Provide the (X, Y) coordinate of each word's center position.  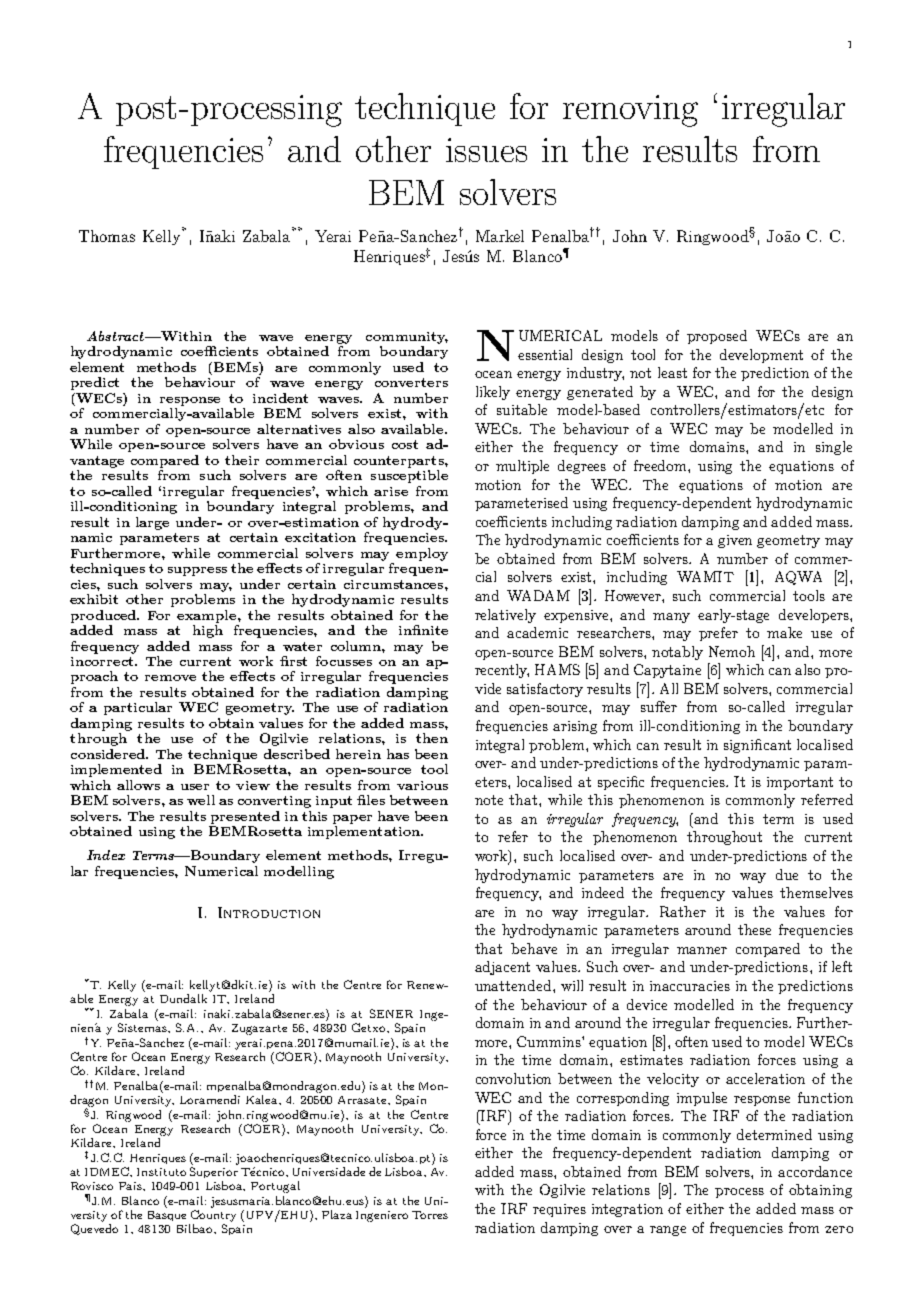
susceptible (409, 476)
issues (486, 150)
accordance (815, 1171)
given (735, 541)
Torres (430, 1215)
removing (630, 111)
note (489, 800)
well (201, 800)
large (152, 523)
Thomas (107, 236)
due (787, 874)
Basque (167, 1216)
